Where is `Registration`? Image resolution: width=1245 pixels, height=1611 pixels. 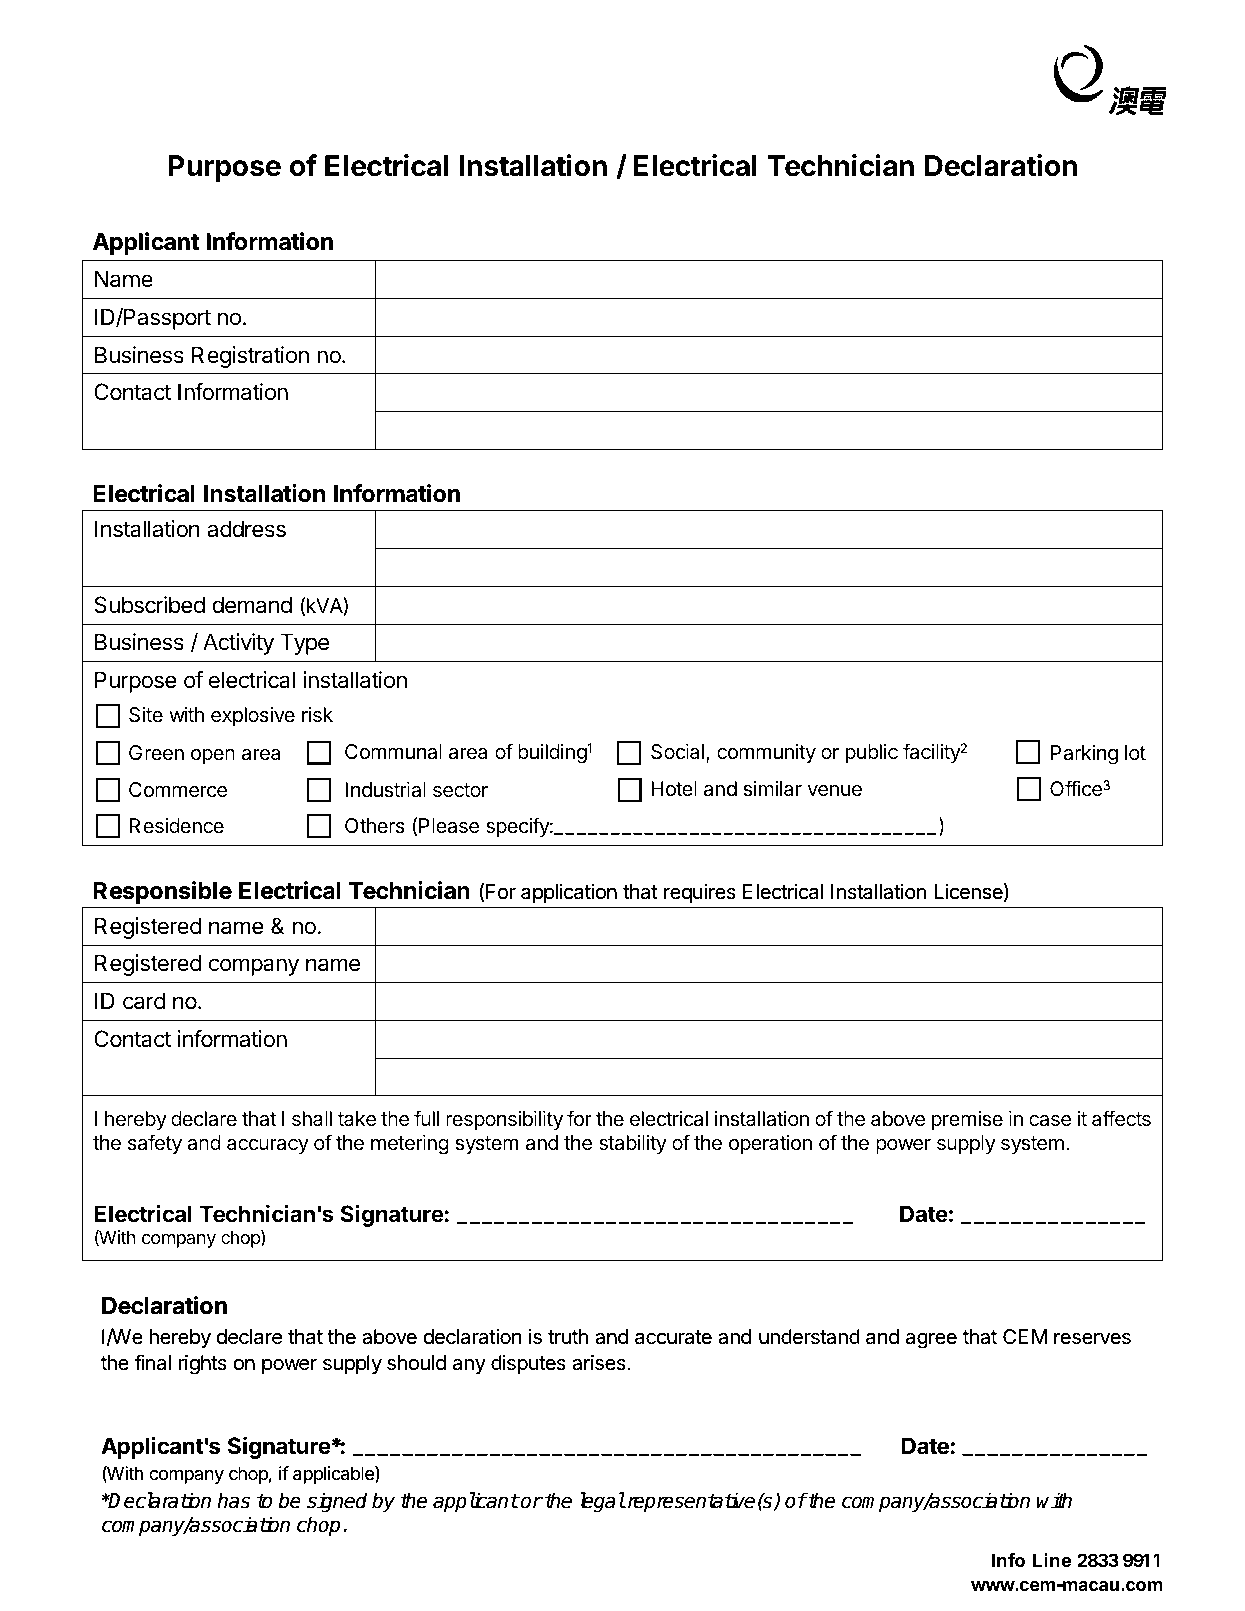 Registration is located at coordinates (250, 357).
